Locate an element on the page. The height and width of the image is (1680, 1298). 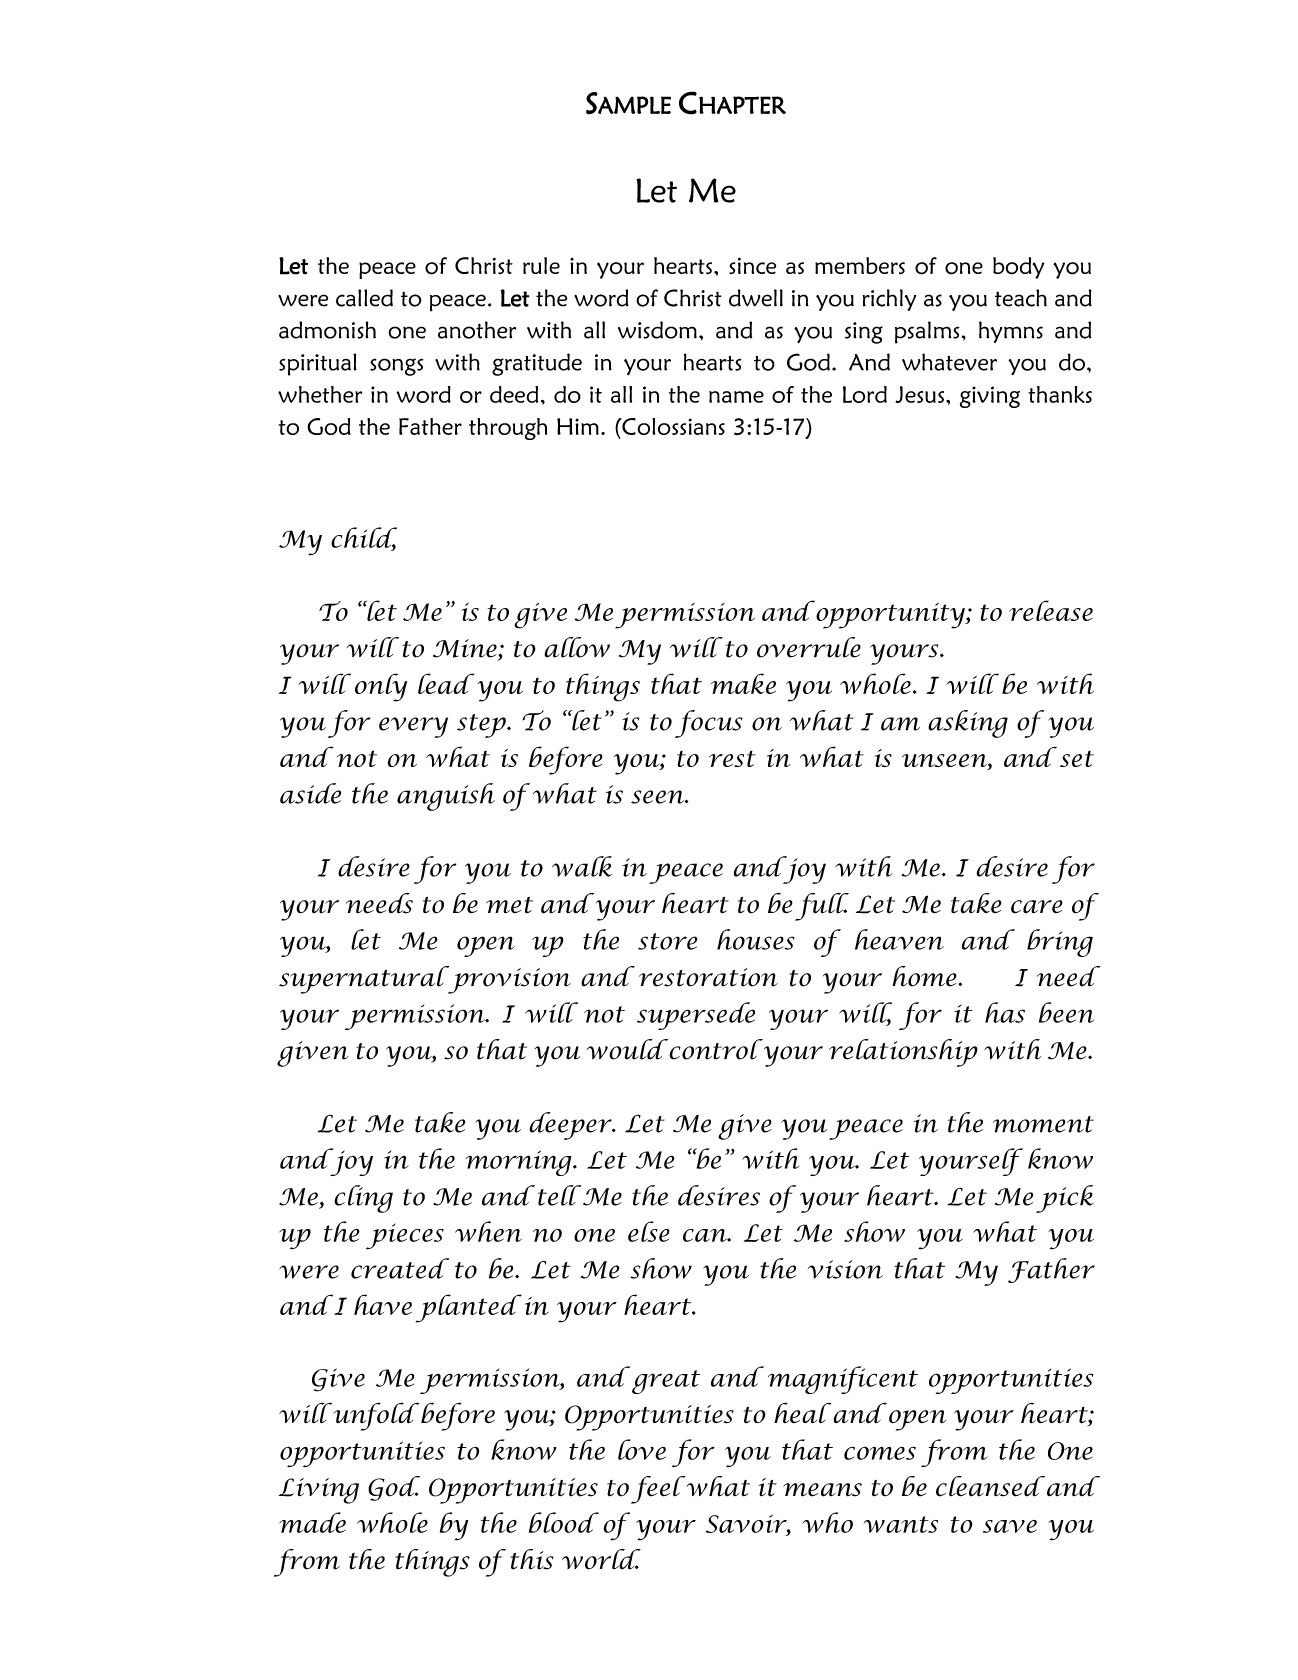
called is located at coordinates (364, 298).
